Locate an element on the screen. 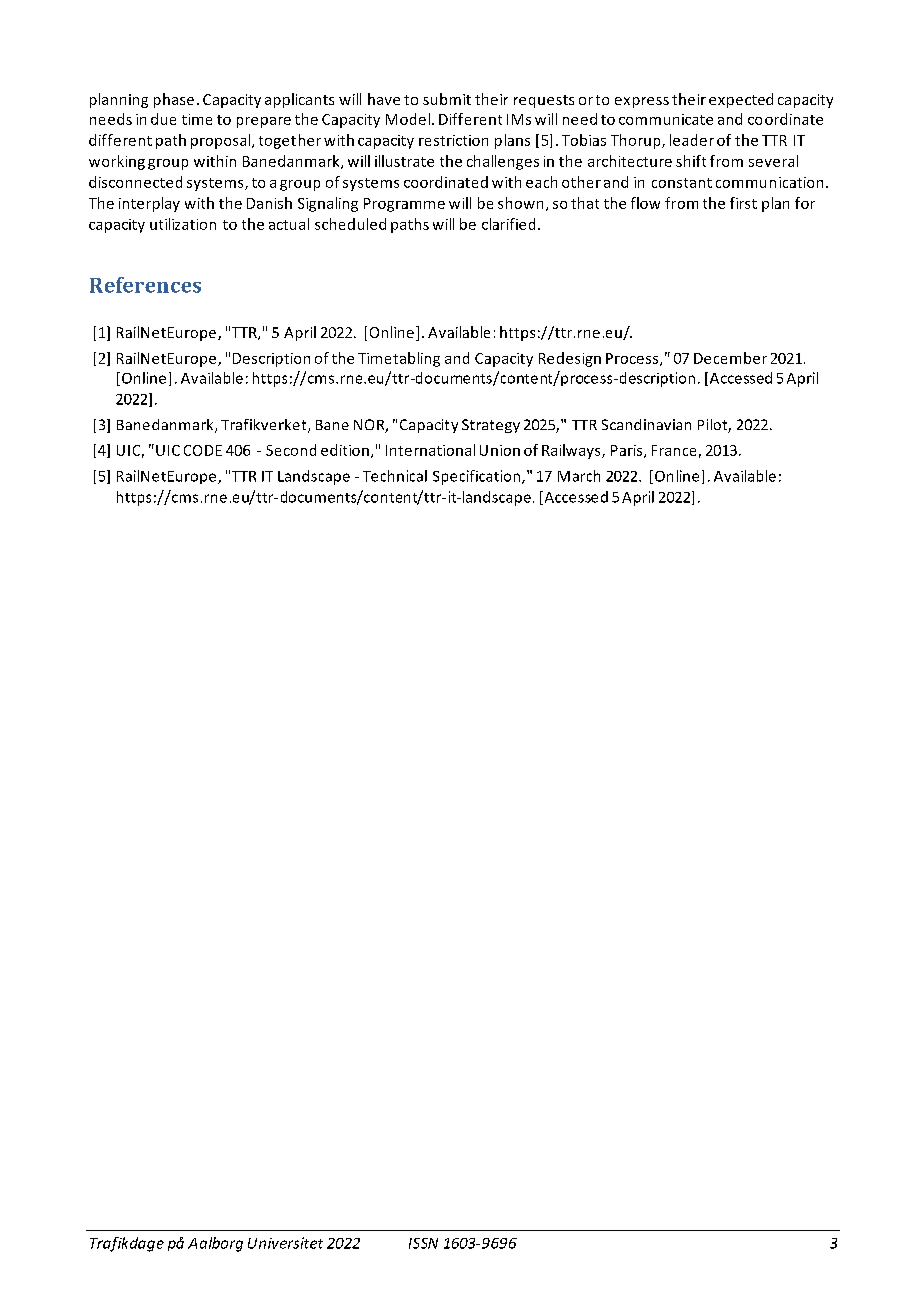  leader is located at coordinates (692, 140).
